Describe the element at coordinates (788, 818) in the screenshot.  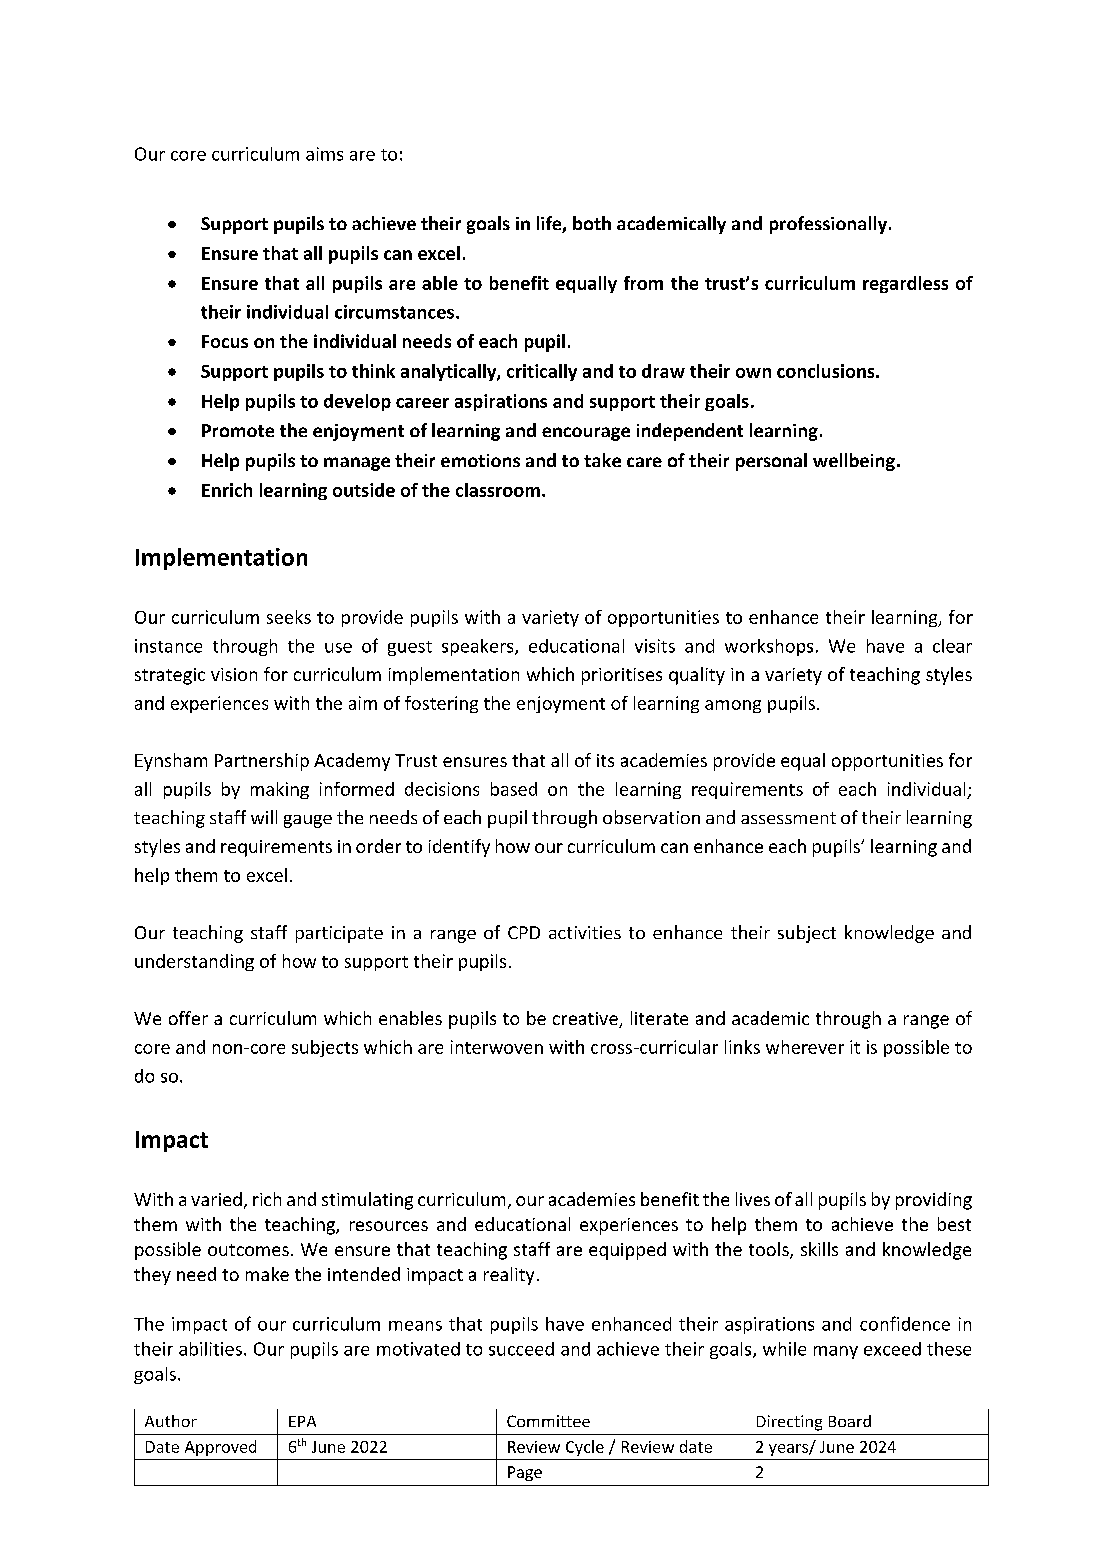
I see `assessment` at that location.
